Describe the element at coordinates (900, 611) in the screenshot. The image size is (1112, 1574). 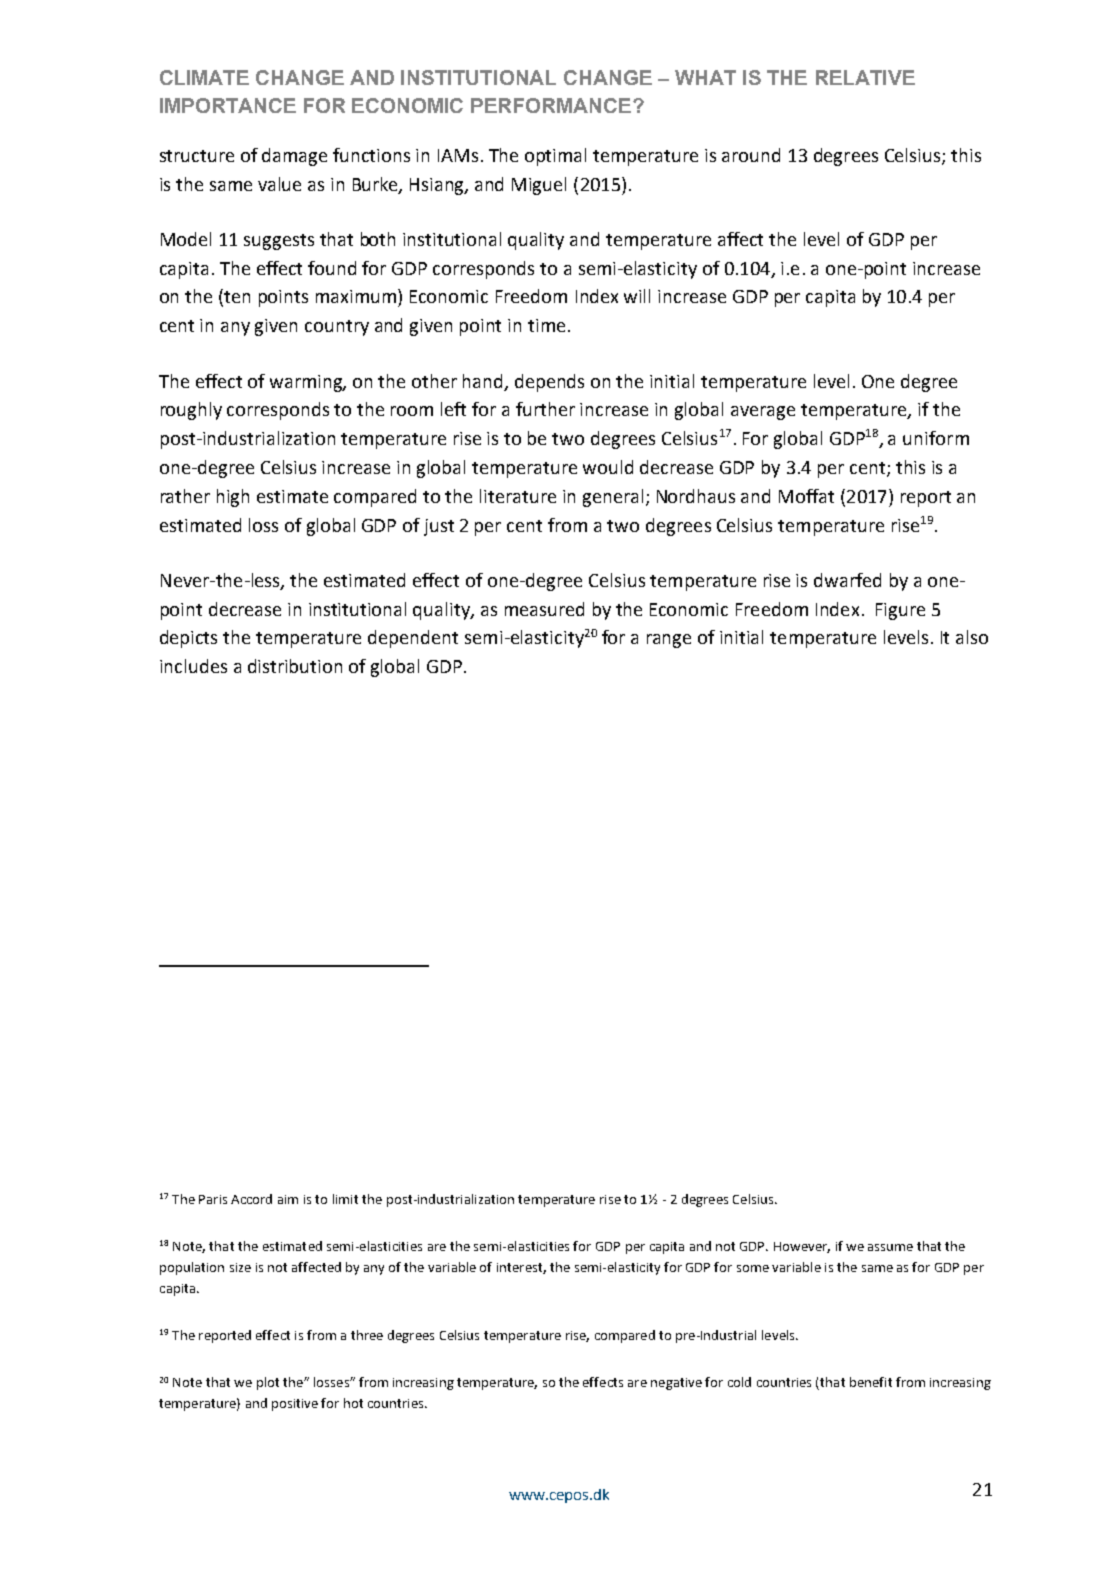
I see `Figure` at that location.
